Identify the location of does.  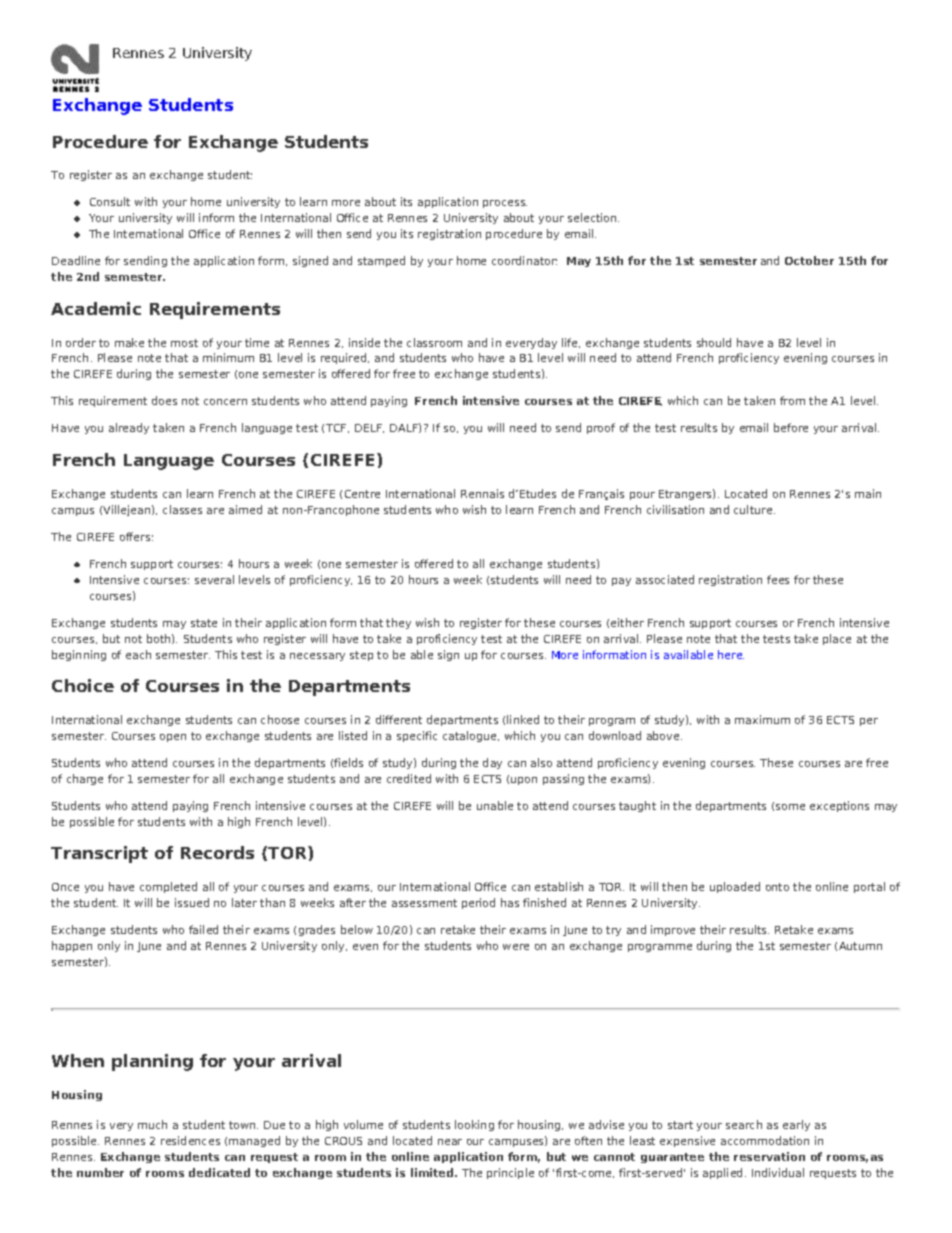
(164, 400).
